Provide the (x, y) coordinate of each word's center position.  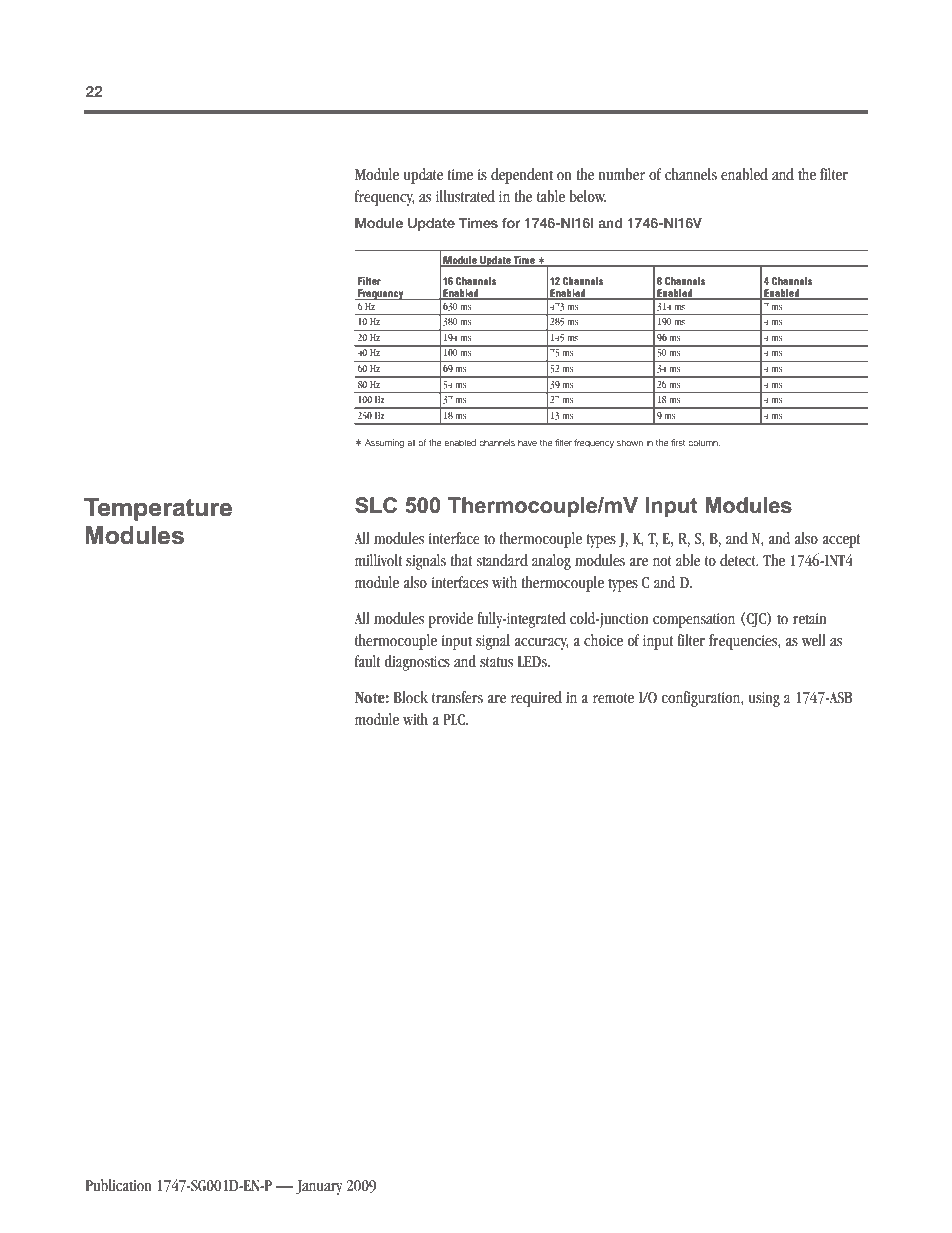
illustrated (465, 196)
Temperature (158, 509)
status (496, 662)
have (527, 442)
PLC (455, 720)
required (536, 699)
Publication (119, 1185)
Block (411, 697)
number (622, 174)
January (319, 1187)
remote (613, 698)
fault (367, 661)
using (764, 699)
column (704, 442)
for (511, 223)
